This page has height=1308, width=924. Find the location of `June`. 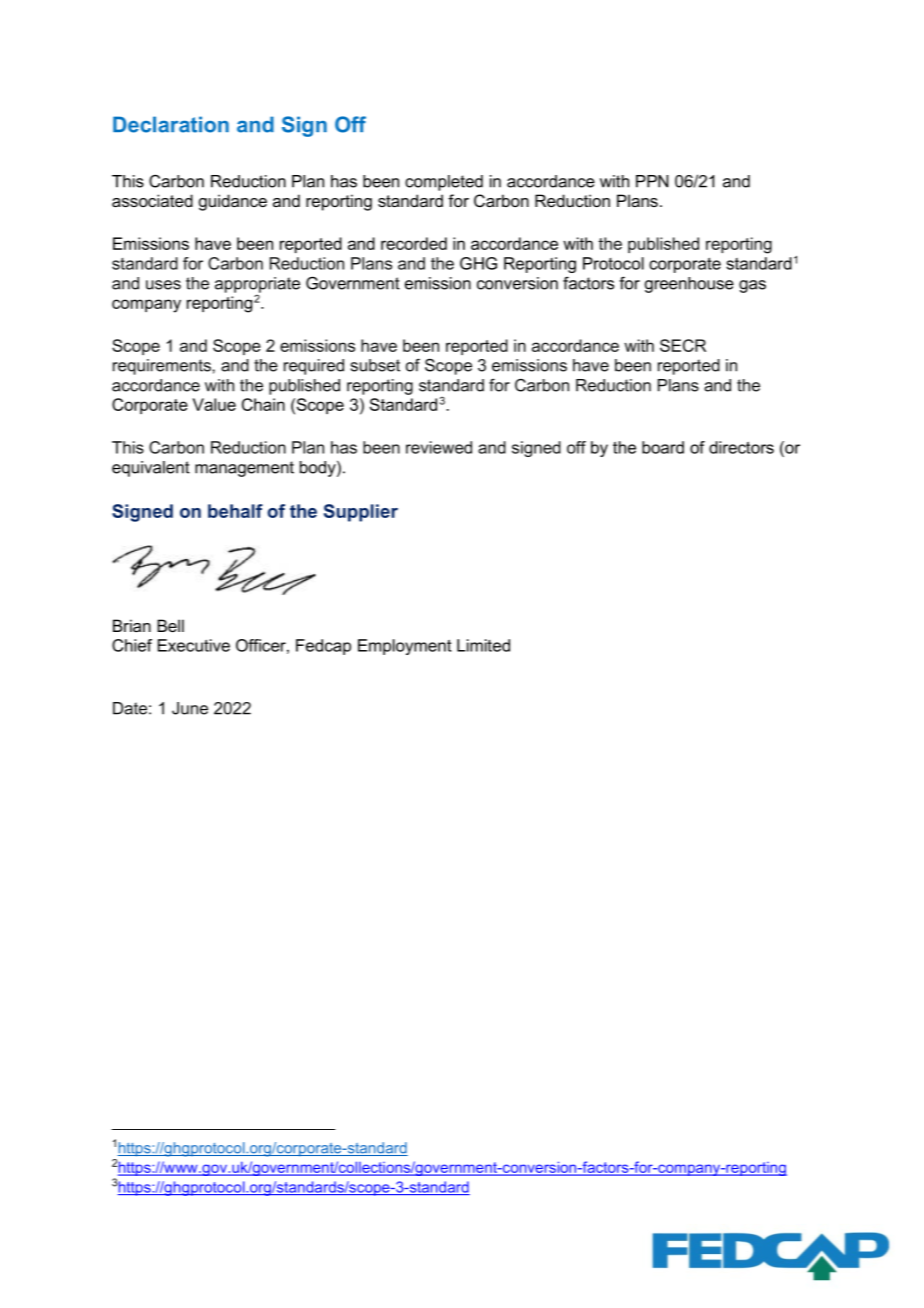

June is located at coordinates (190, 708).
